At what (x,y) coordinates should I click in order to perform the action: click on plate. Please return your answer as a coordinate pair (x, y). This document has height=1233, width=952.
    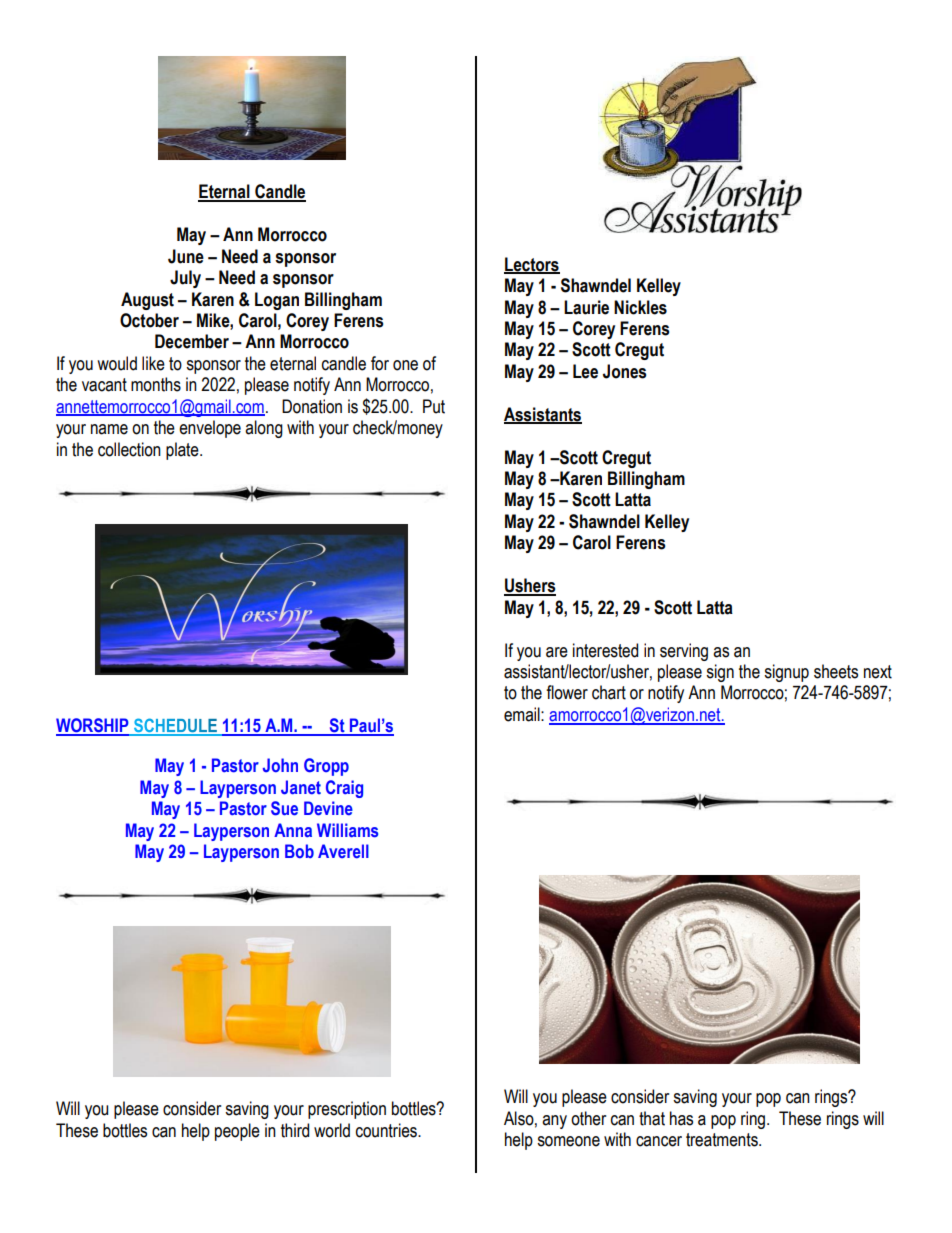
    Looking at the image, I should click on (183, 451).
